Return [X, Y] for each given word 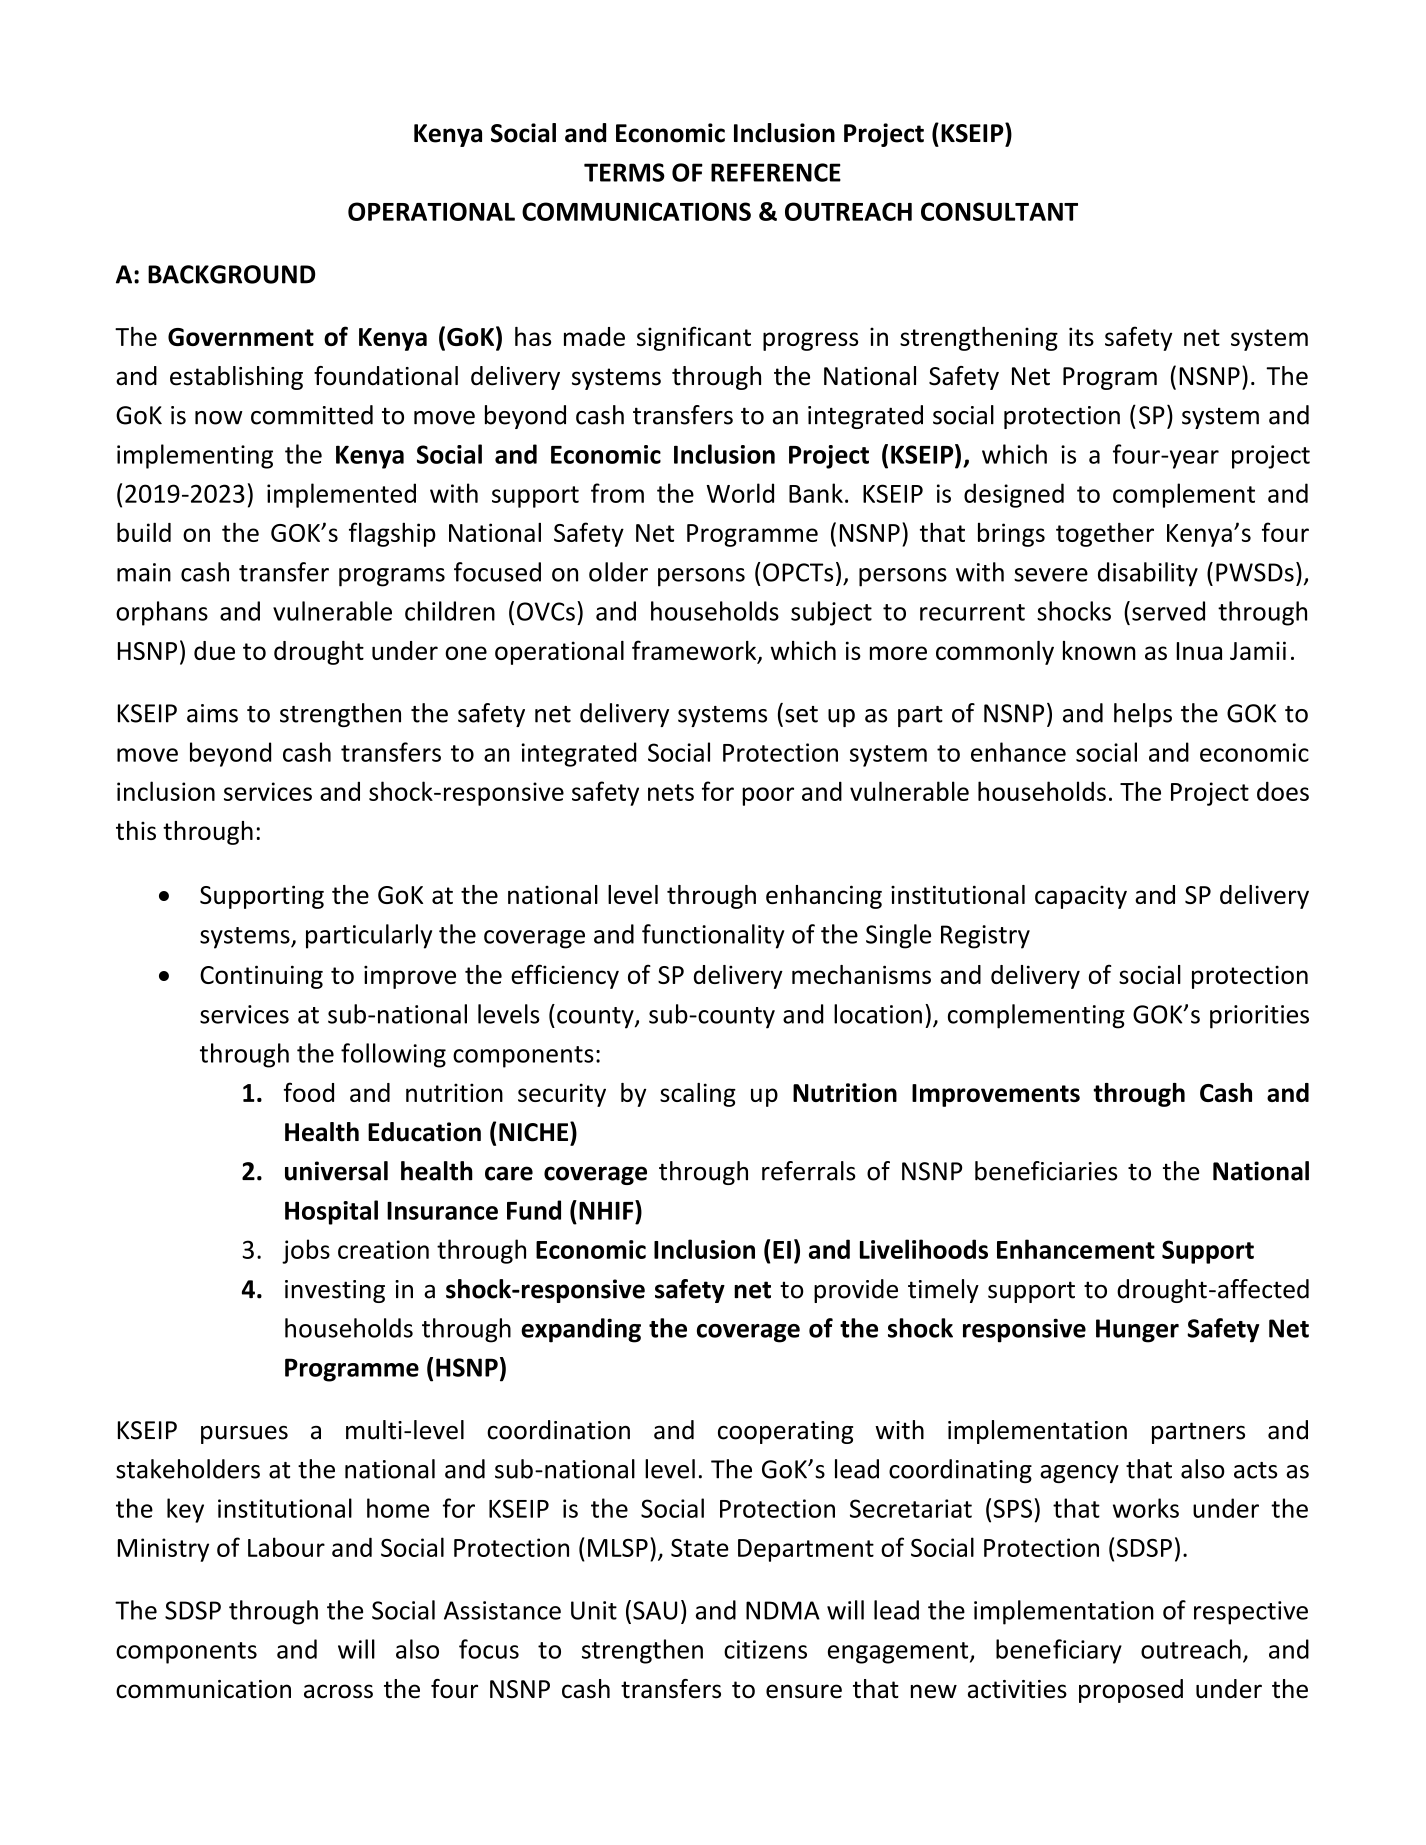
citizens [765, 1649]
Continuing [261, 977]
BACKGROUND [231, 274]
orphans [162, 613]
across [338, 1691]
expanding [581, 1330]
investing [335, 1291]
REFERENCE [776, 172]
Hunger [1137, 1331]
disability [1148, 574]
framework [695, 651]
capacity [1081, 897]
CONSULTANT [999, 211]
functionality [713, 936]
